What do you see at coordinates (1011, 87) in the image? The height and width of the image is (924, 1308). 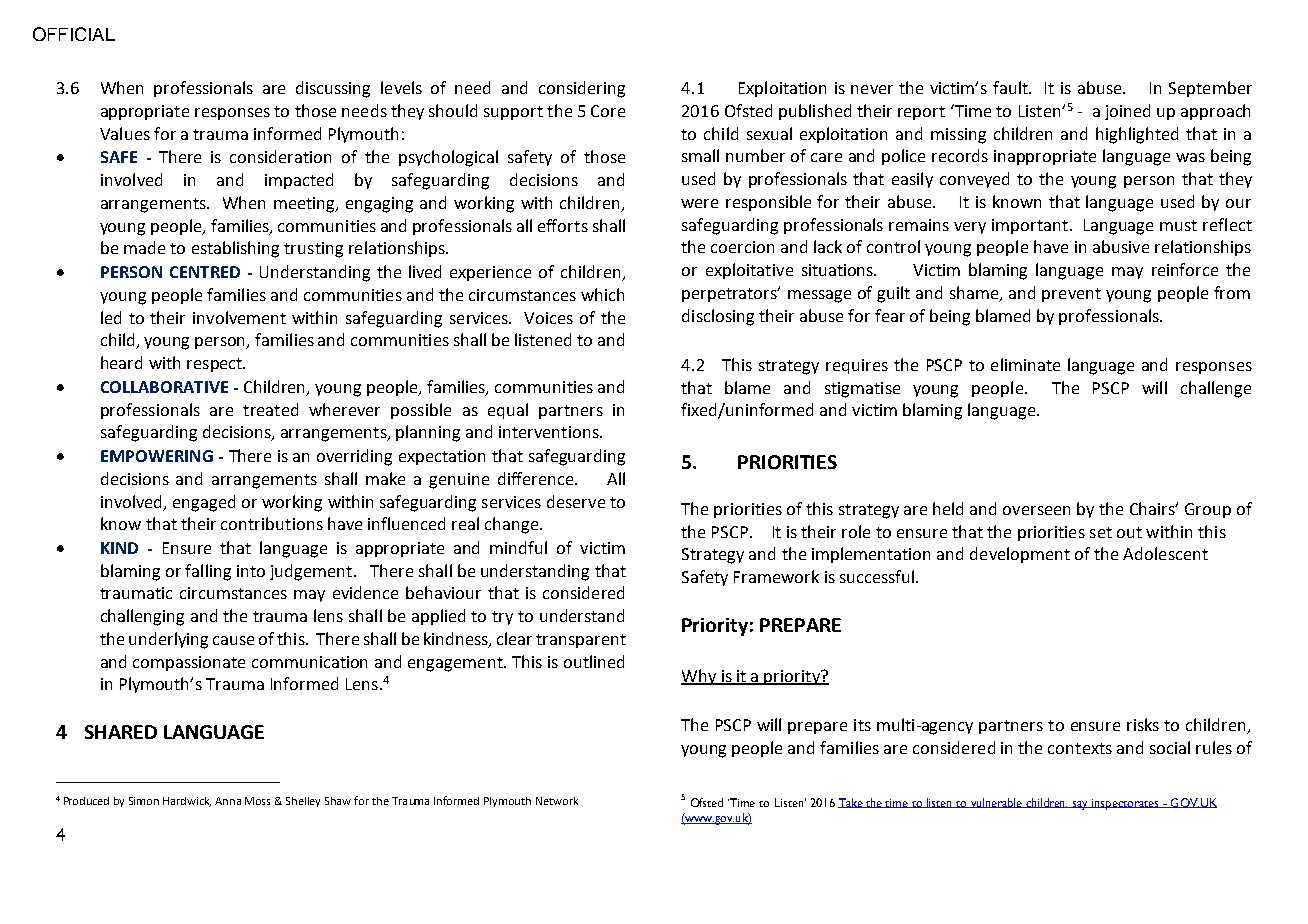 I see `fault` at bounding box center [1011, 87].
